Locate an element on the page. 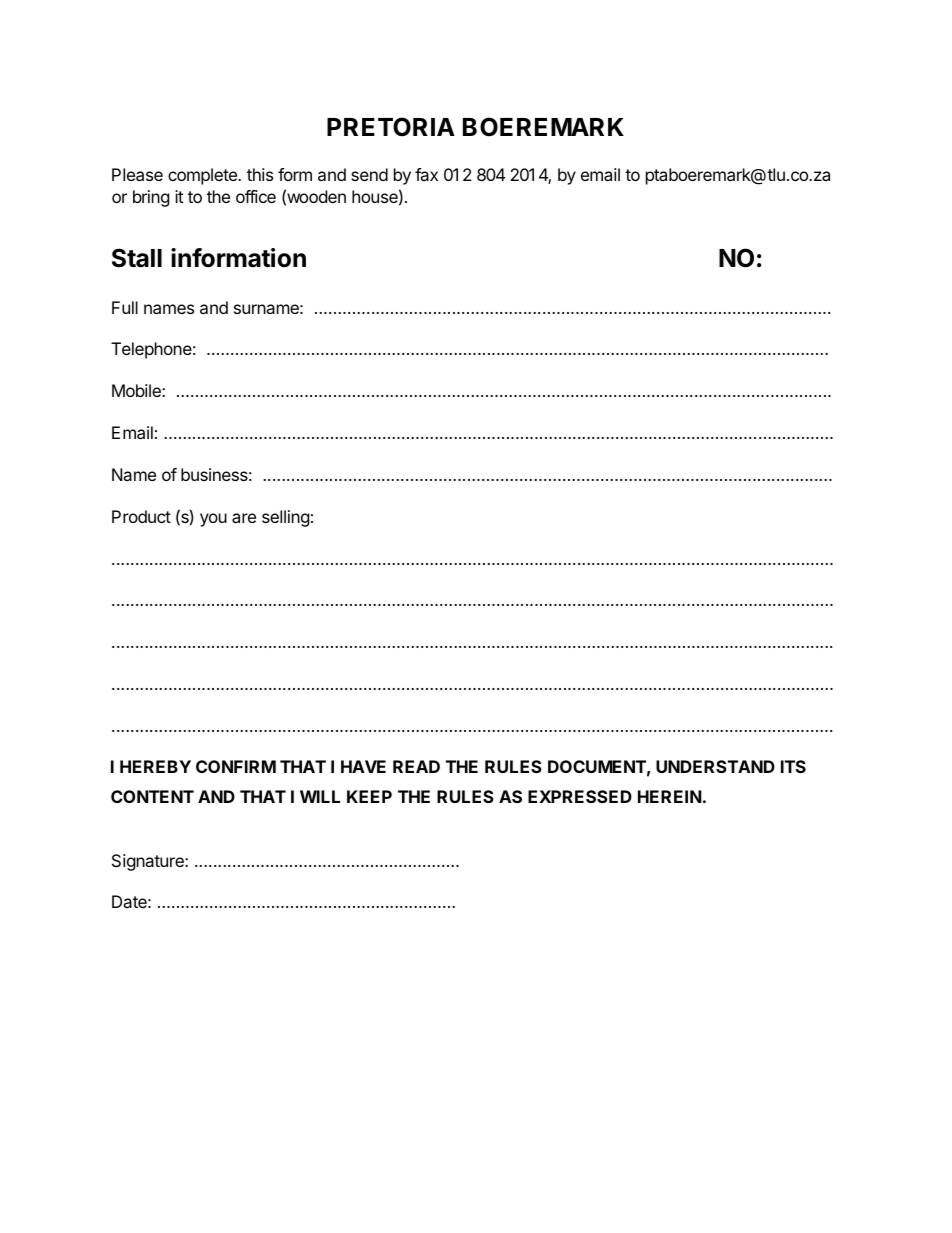 This document has width=952, height=1233. PRETORIA is located at coordinates (391, 127).
